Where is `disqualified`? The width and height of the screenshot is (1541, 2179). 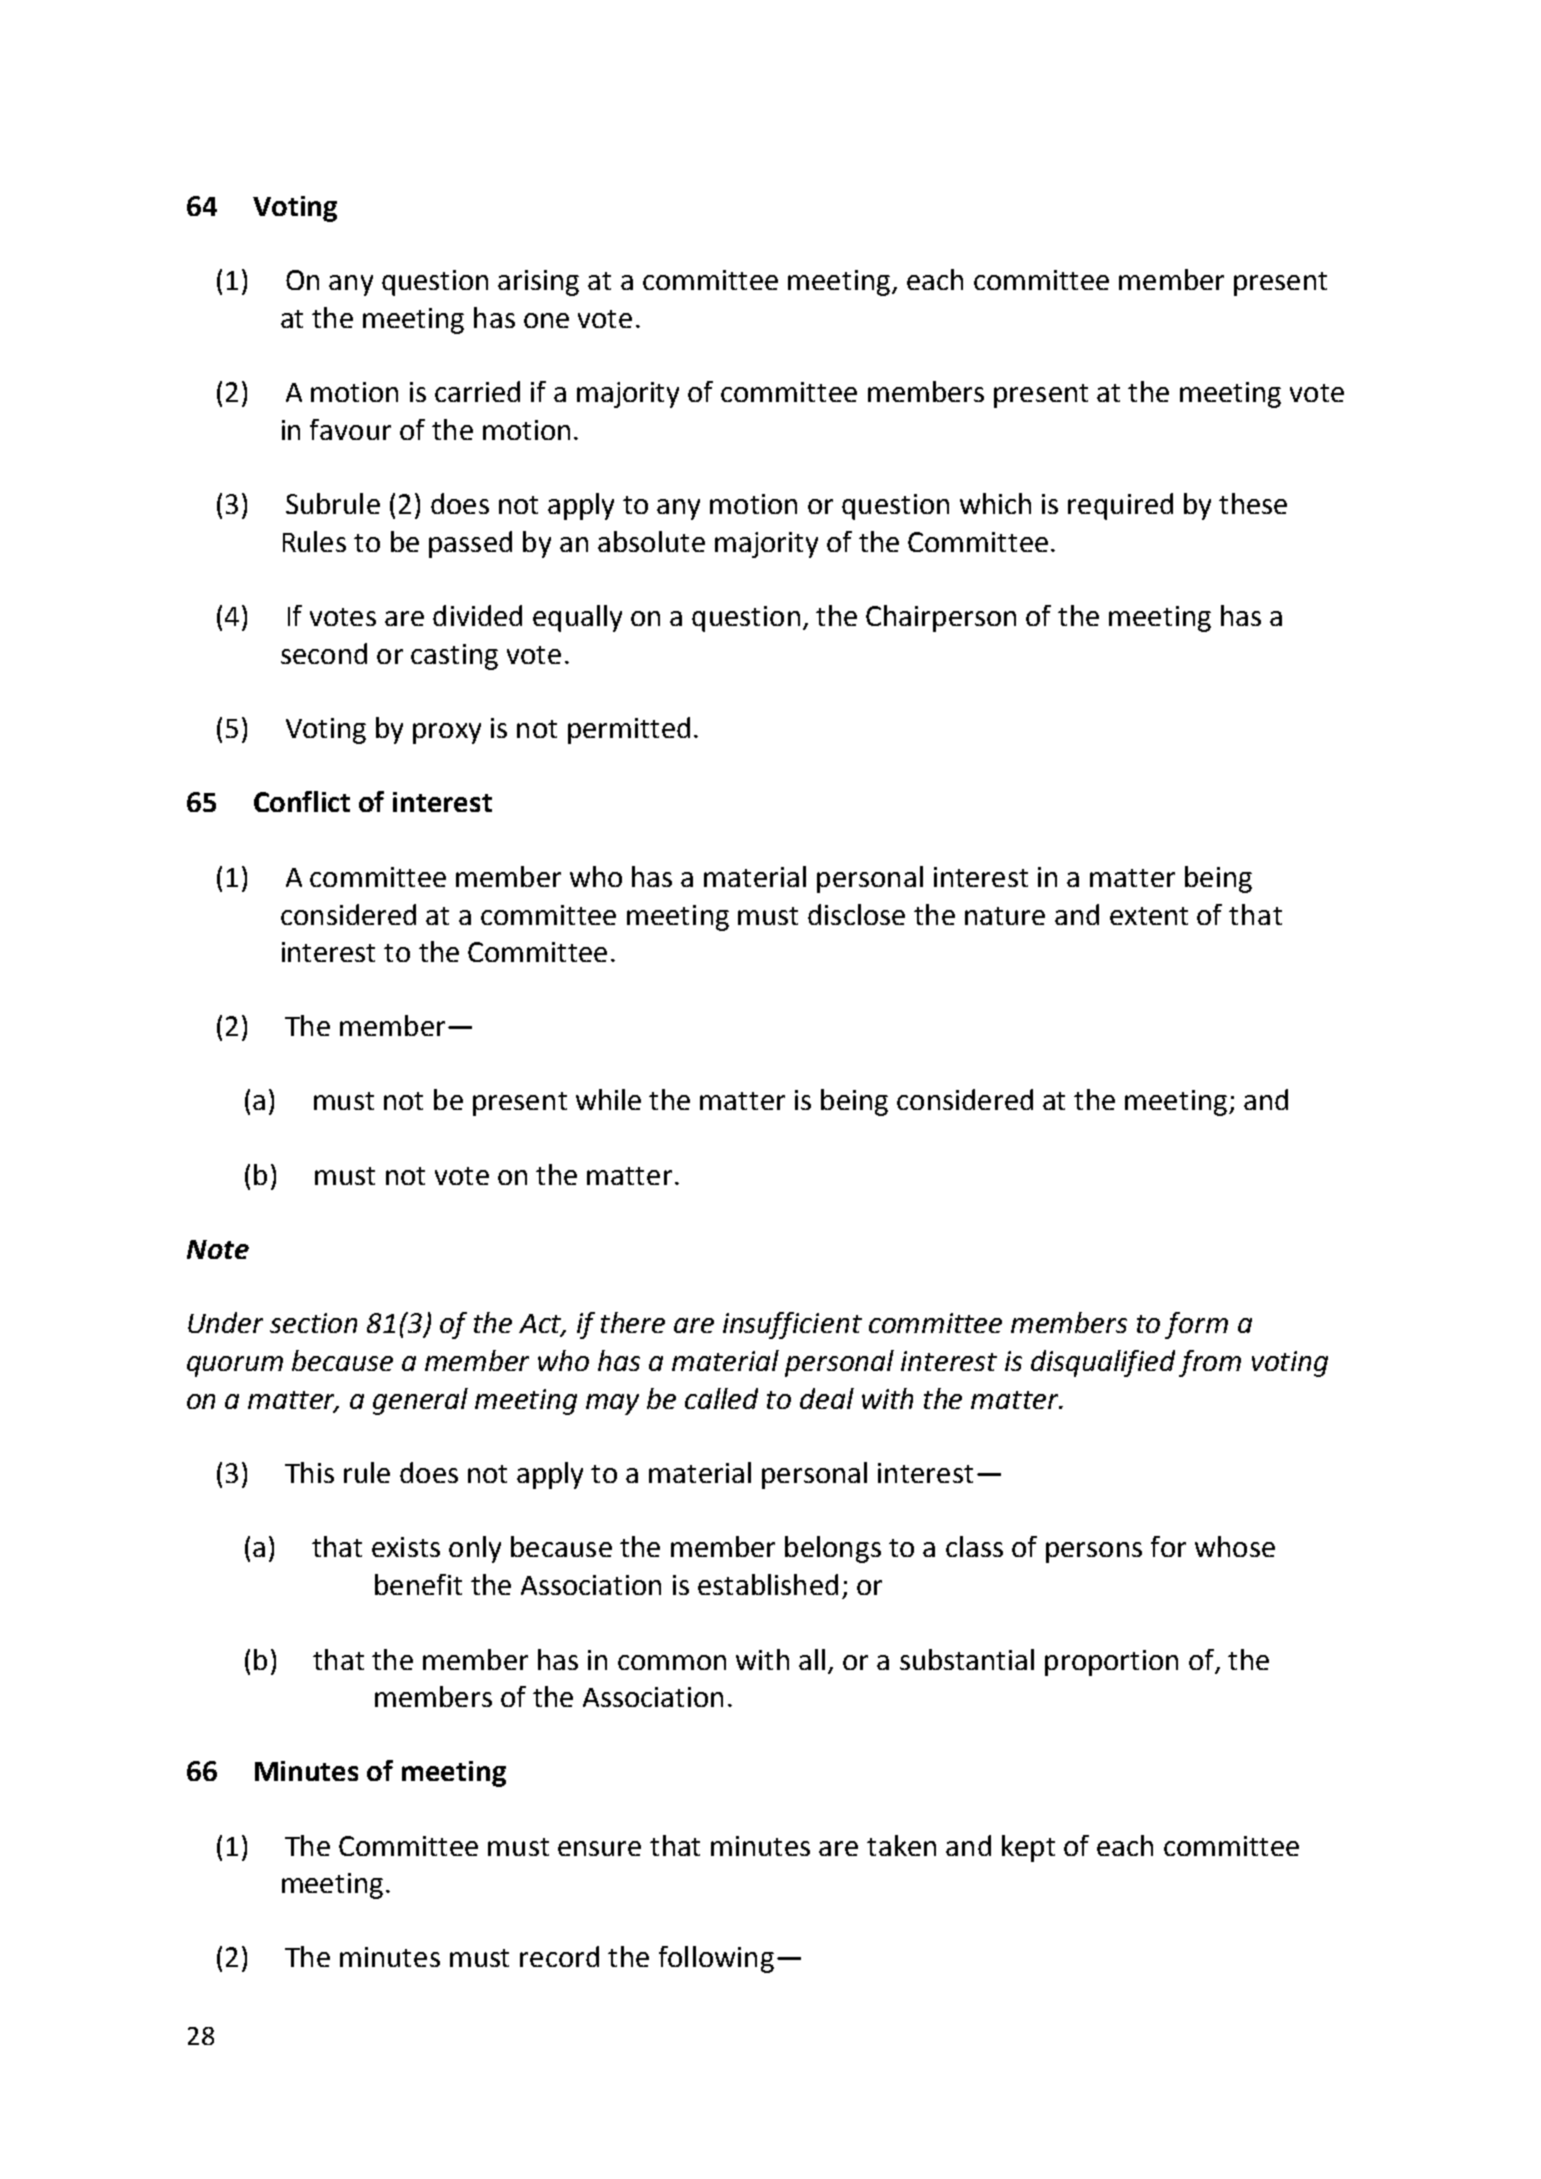 disqualified is located at coordinates (1103, 1363).
